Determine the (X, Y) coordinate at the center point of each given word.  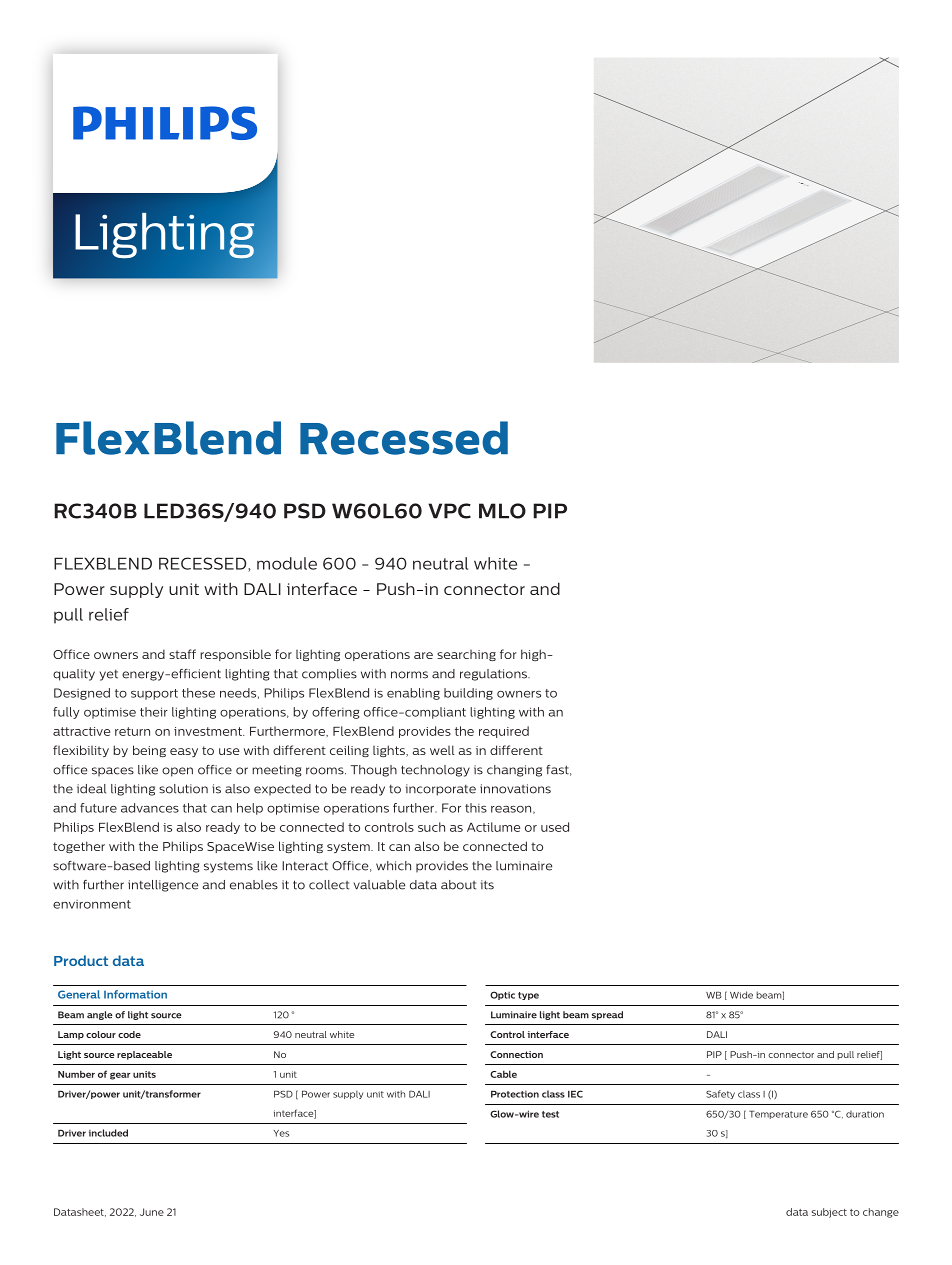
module (287, 563)
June (152, 1212)
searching (466, 655)
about (458, 885)
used (555, 827)
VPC (449, 511)
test (550, 1114)
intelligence (163, 886)
